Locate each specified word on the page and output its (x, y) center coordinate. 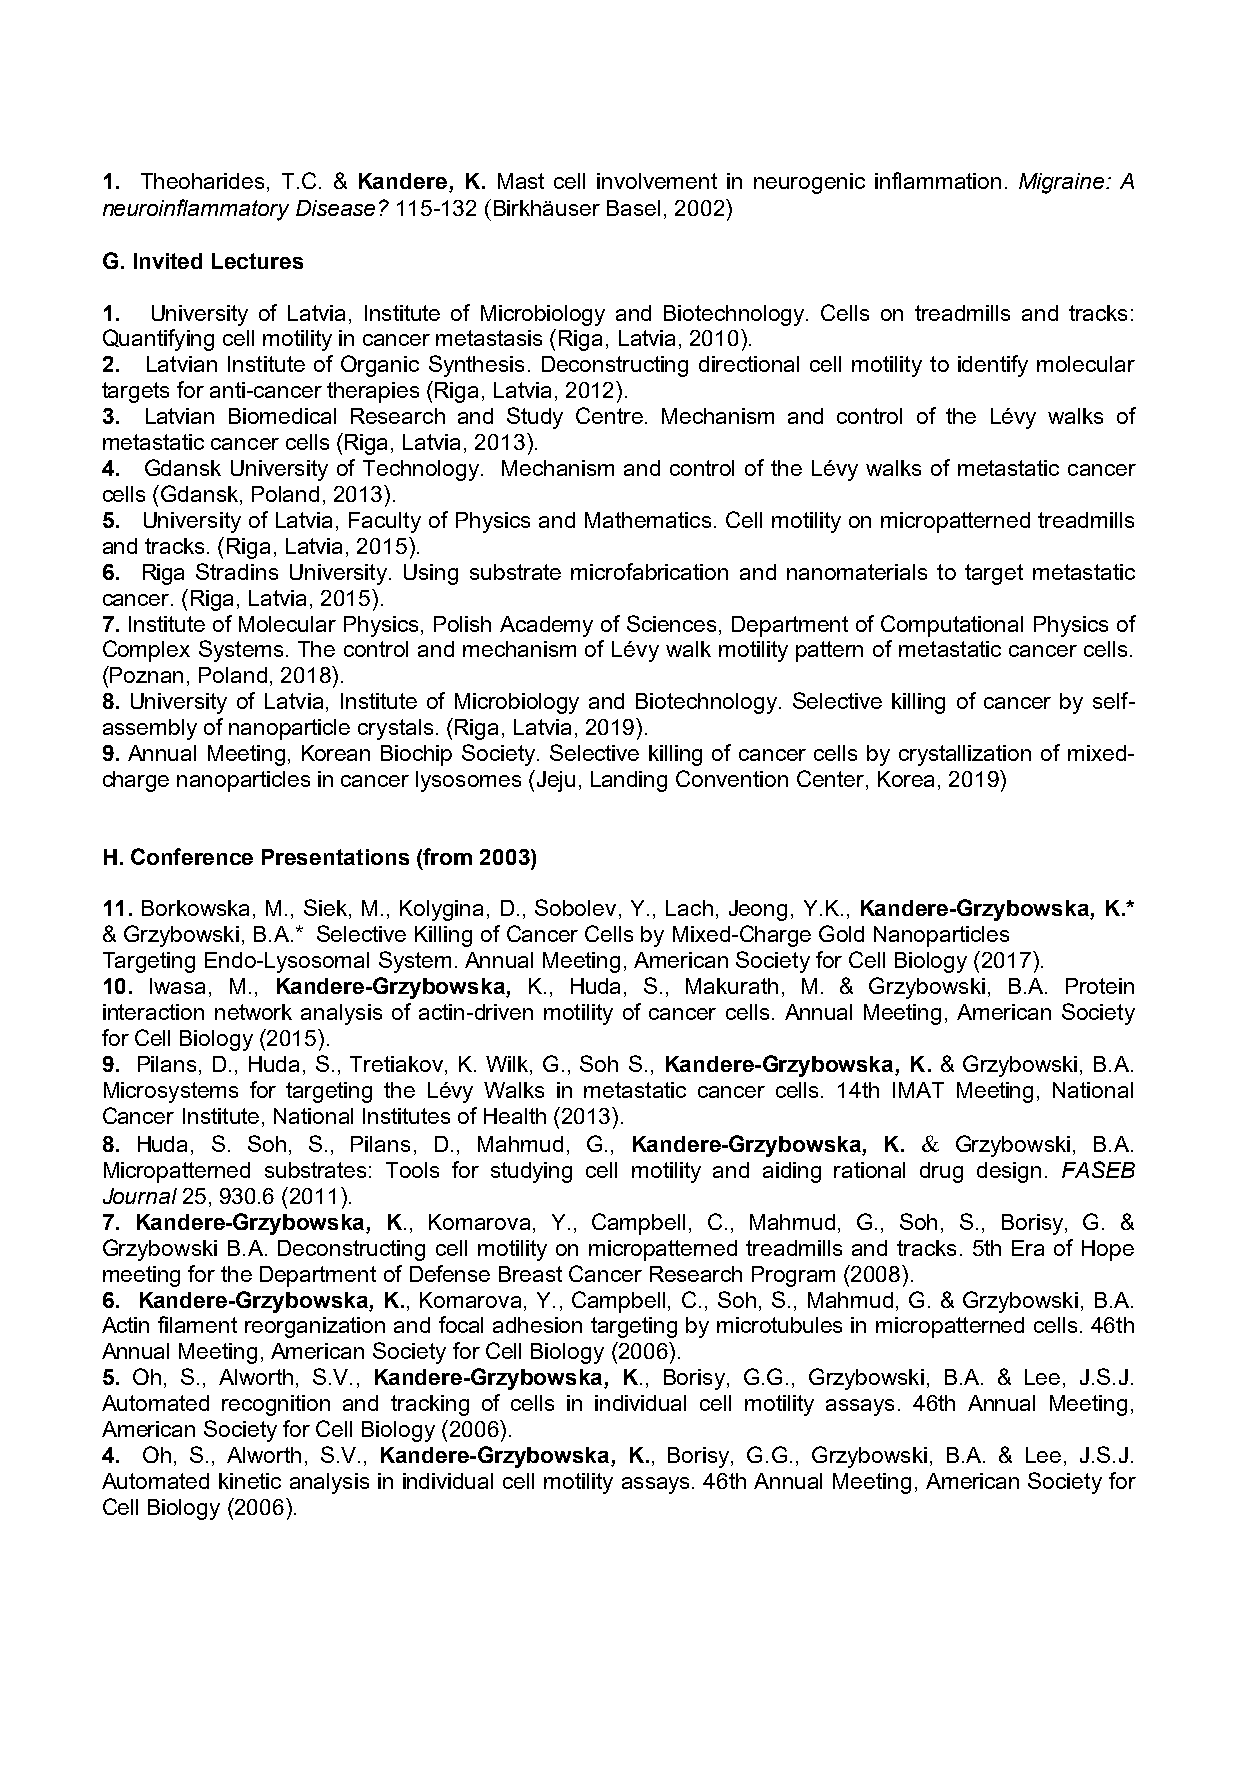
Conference (192, 856)
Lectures (257, 261)
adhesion (537, 1325)
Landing (629, 781)
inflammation (938, 180)
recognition (276, 1405)
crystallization (965, 755)
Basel (633, 208)
